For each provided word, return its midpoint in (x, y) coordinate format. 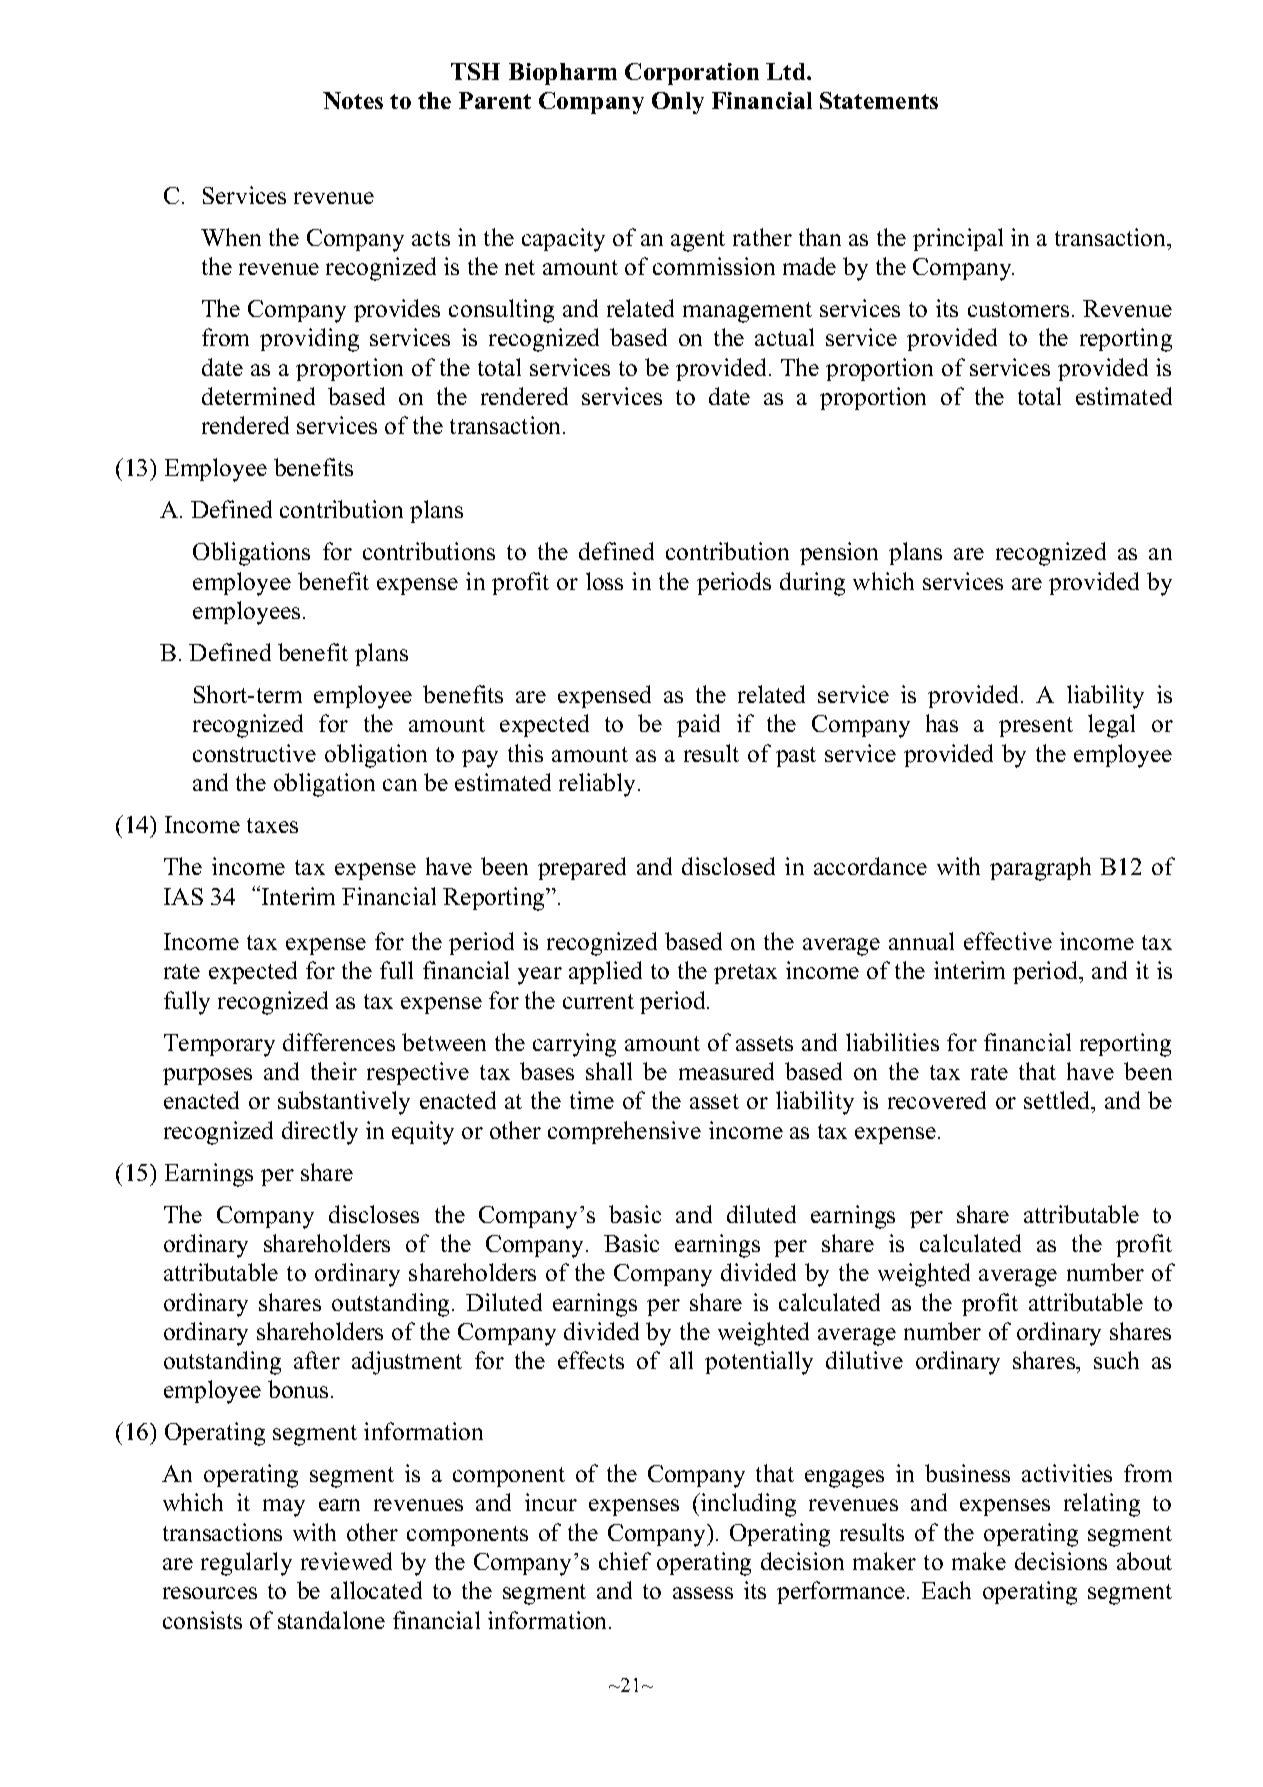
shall (609, 1071)
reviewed (346, 1561)
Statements (879, 100)
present (1036, 727)
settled (1058, 1102)
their (334, 1071)
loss (604, 581)
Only (678, 103)
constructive (254, 753)
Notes (353, 100)
